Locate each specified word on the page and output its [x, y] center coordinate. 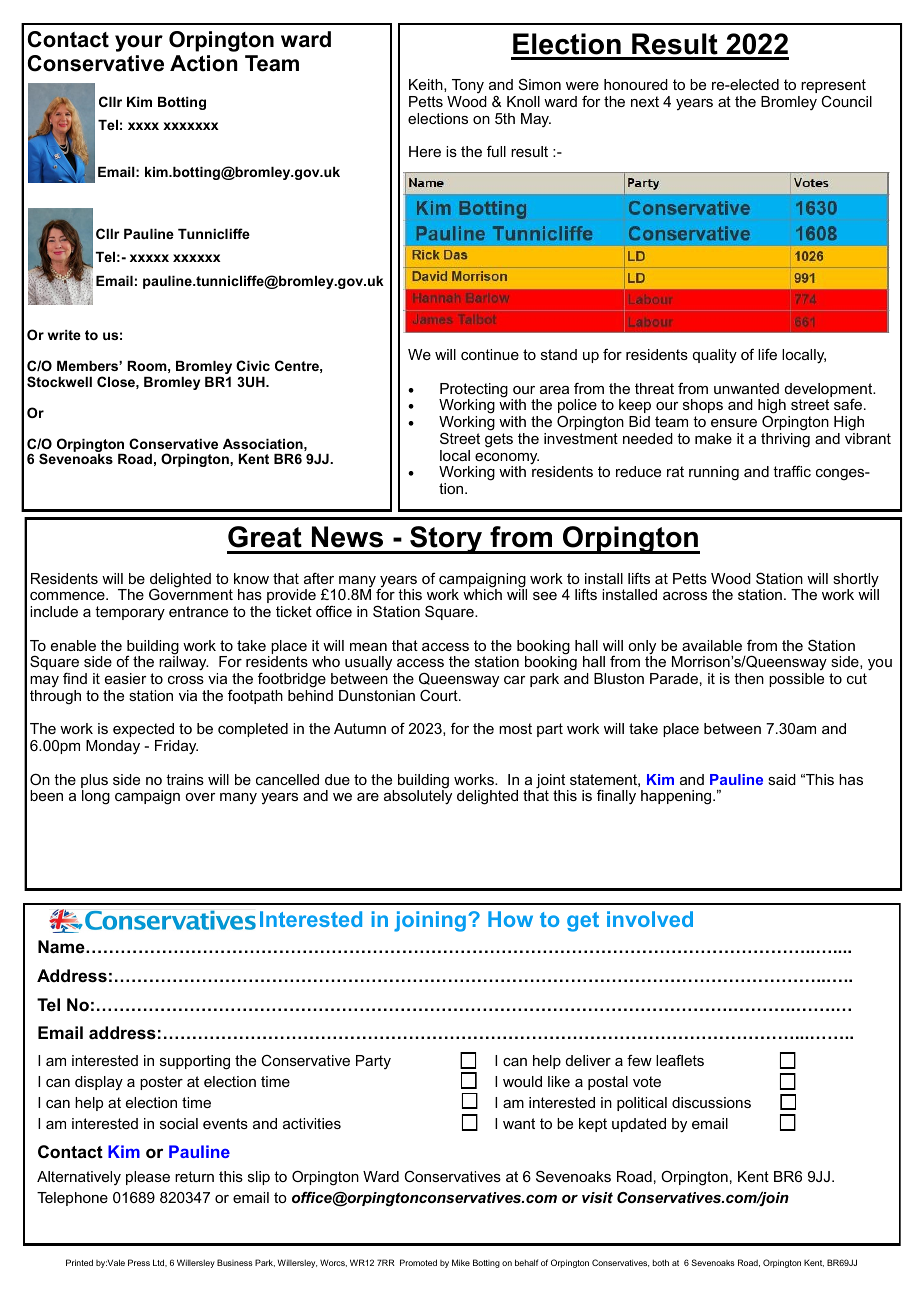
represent [833, 86]
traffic [792, 471]
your [139, 43]
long [96, 797]
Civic [253, 365]
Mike [461, 1262]
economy [507, 460]
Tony [468, 86]
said [782, 779]
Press [139, 1262]
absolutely [418, 796]
